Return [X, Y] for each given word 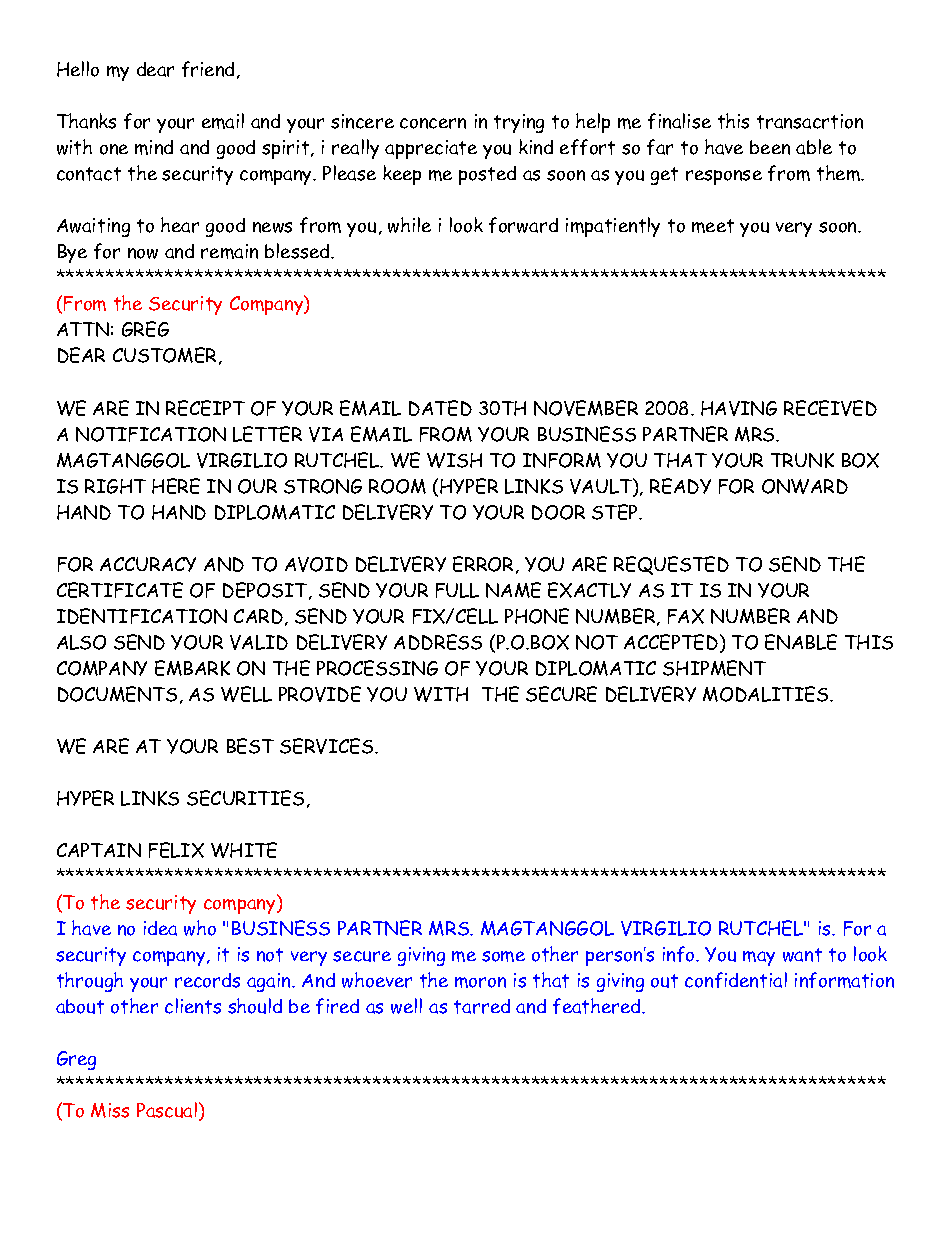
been [770, 147]
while [409, 225]
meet [713, 226]
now [143, 253]
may [759, 958]
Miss [110, 1110]
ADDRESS [438, 642]
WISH [454, 460]
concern [433, 123]
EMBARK [192, 668]
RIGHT [115, 486]
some [503, 956]
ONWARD [805, 486]
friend [208, 69]
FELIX [176, 850]
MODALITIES [767, 694]
